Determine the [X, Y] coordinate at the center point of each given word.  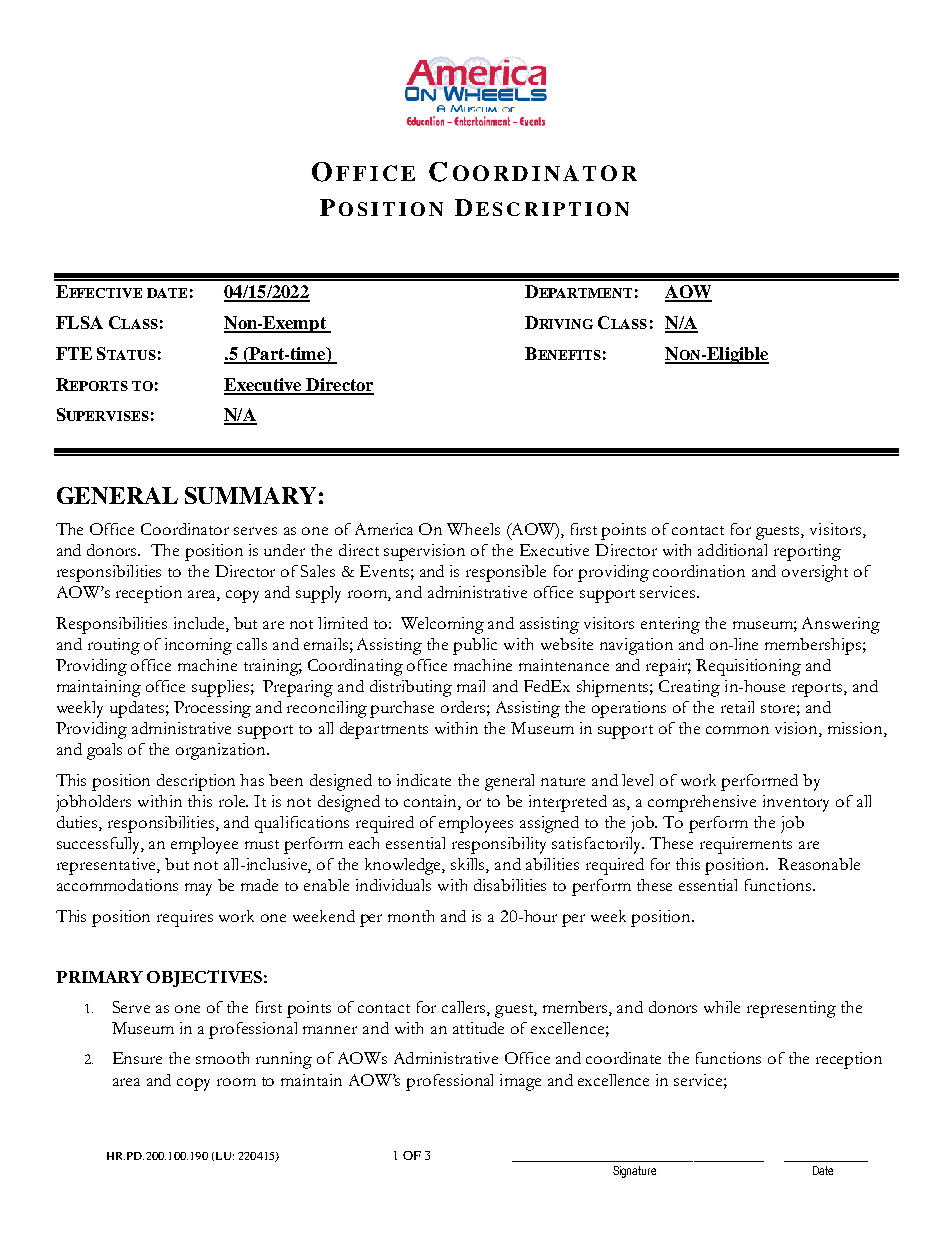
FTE [74, 353]
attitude [478, 1028]
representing [791, 1009]
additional [732, 550]
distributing [411, 688]
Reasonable [819, 864]
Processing [212, 709]
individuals [393, 885]
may [198, 889]
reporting [807, 552]
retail [737, 707]
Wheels [473, 529]
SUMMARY [250, 495]
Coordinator [185, 529]
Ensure [137, 1058]
